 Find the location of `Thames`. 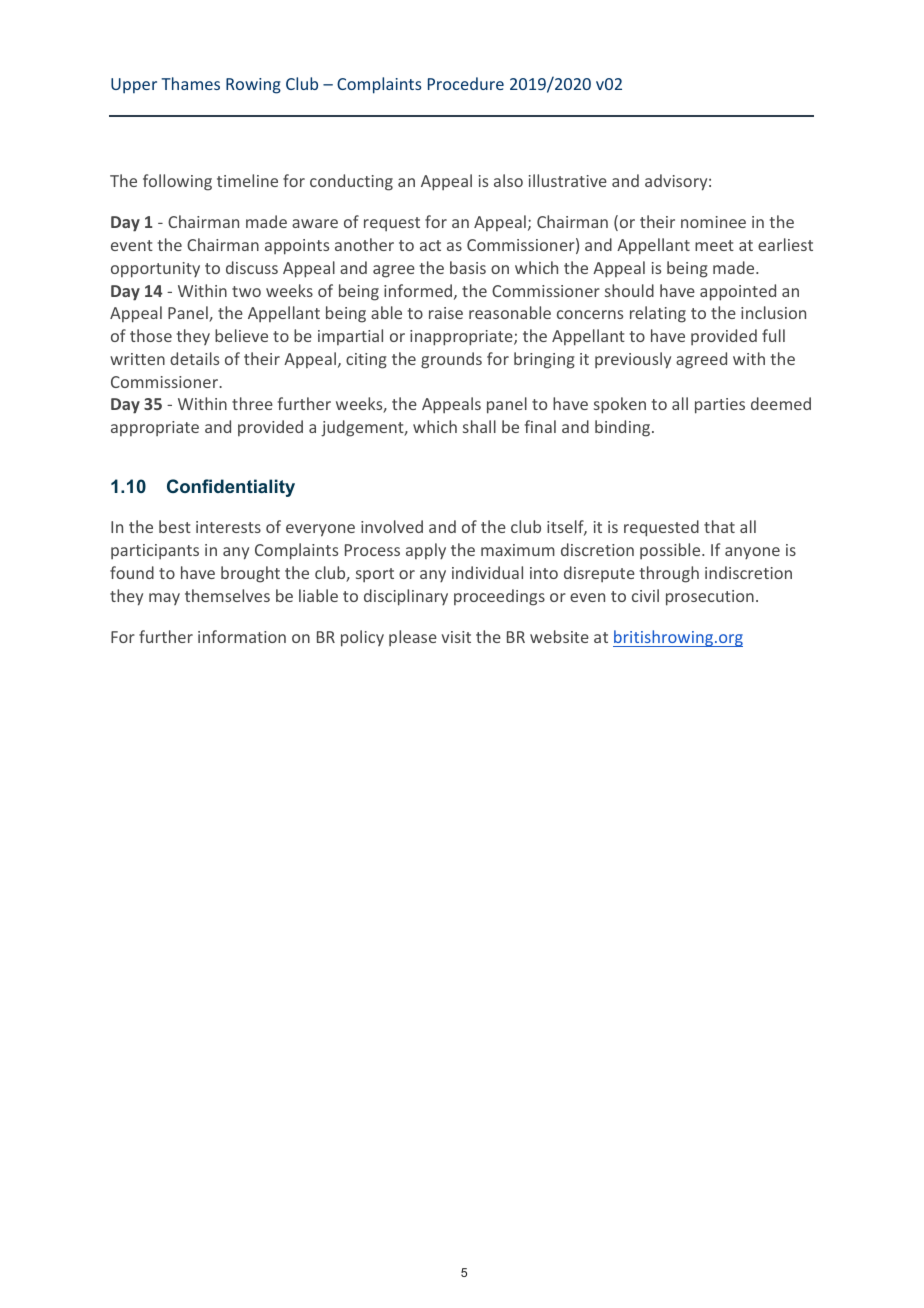

Thames is located at coordinates (190, 83).
